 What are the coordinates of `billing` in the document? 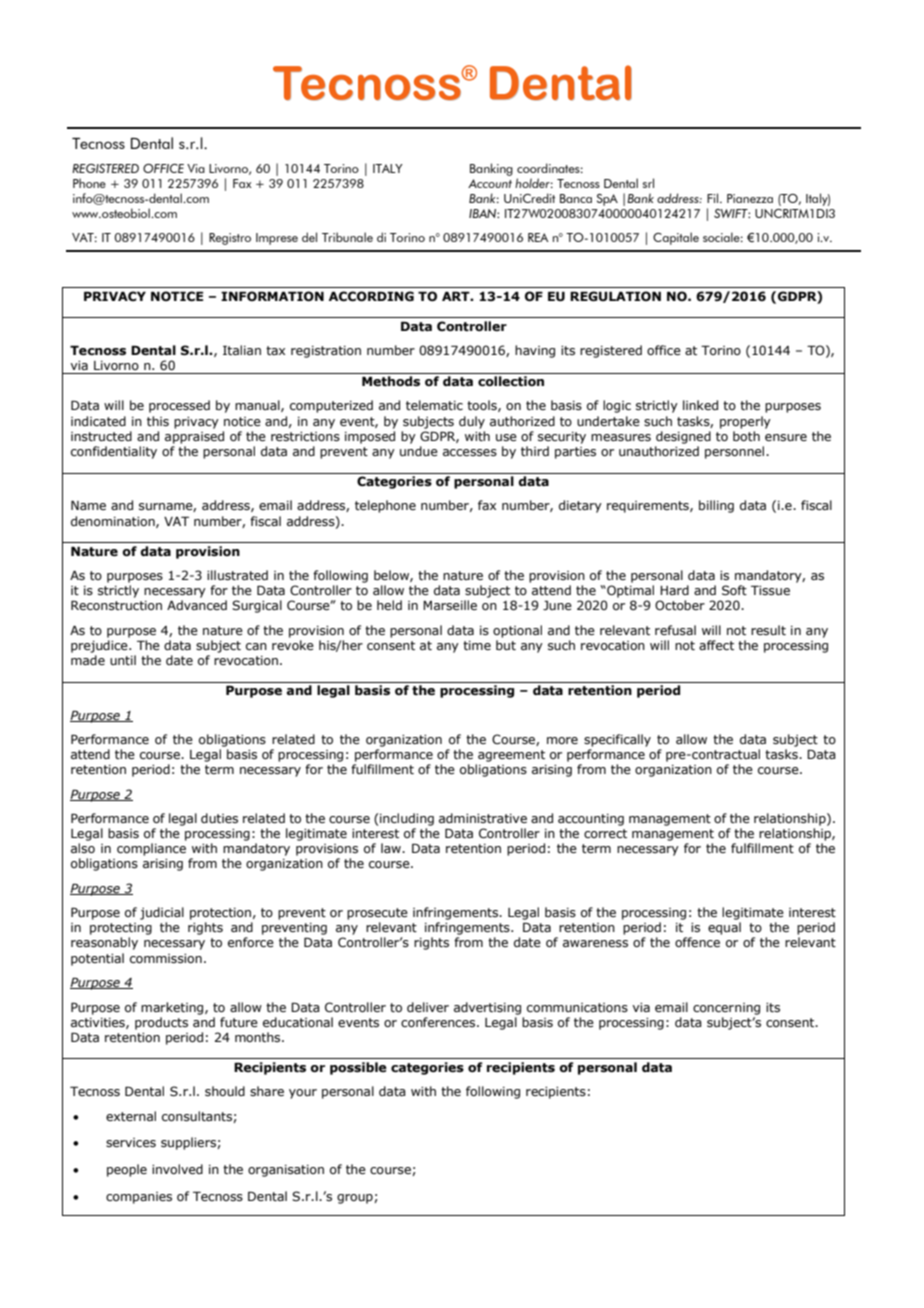 It's located at (716, 506).
